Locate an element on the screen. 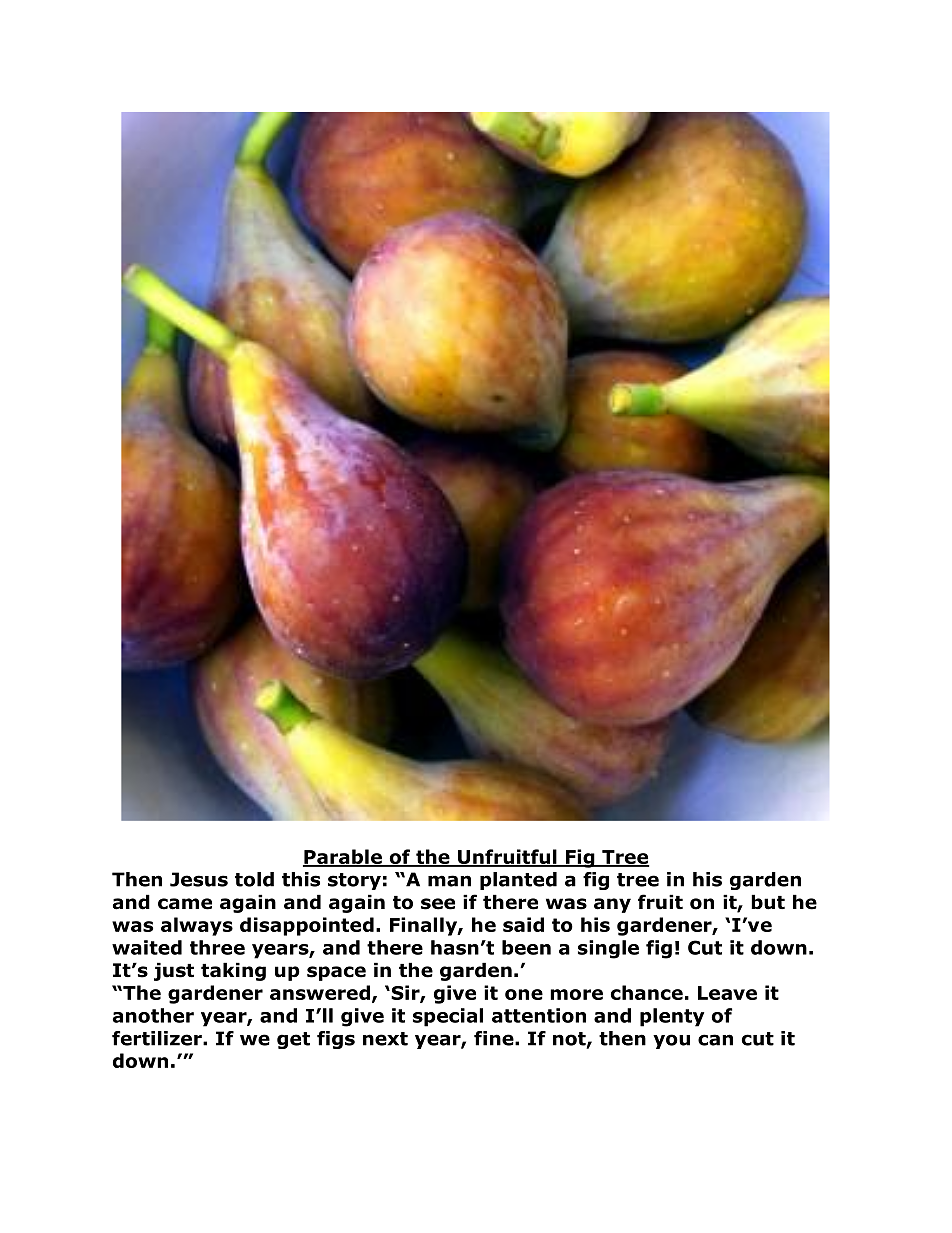  Leave is located at coordinates (727, 993).
